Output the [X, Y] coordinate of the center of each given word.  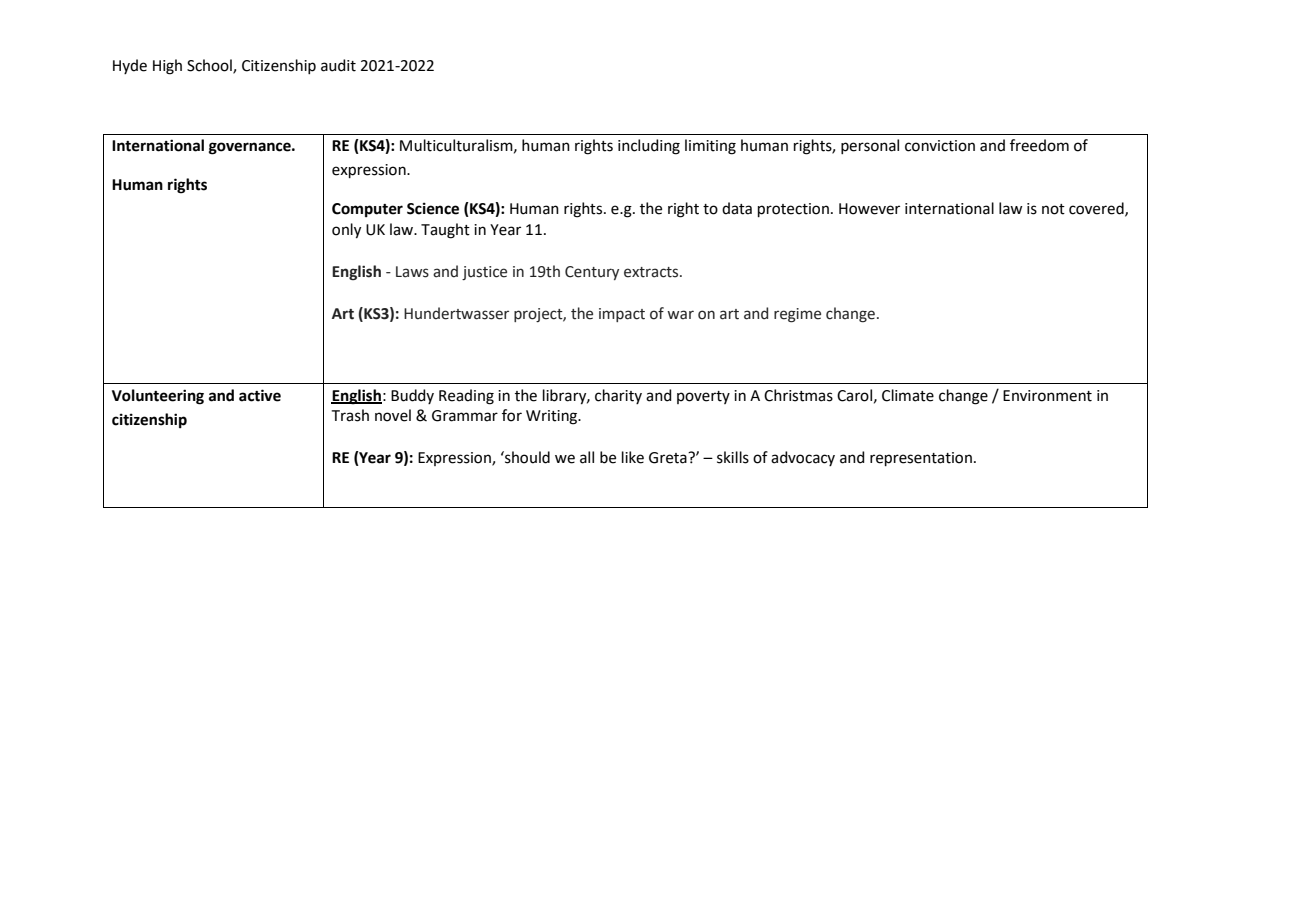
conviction [940, 146]
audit [338, 65]
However [869, 209]
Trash [350, 415]
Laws [412, 272]
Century [592, 273]
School [210, 66]
